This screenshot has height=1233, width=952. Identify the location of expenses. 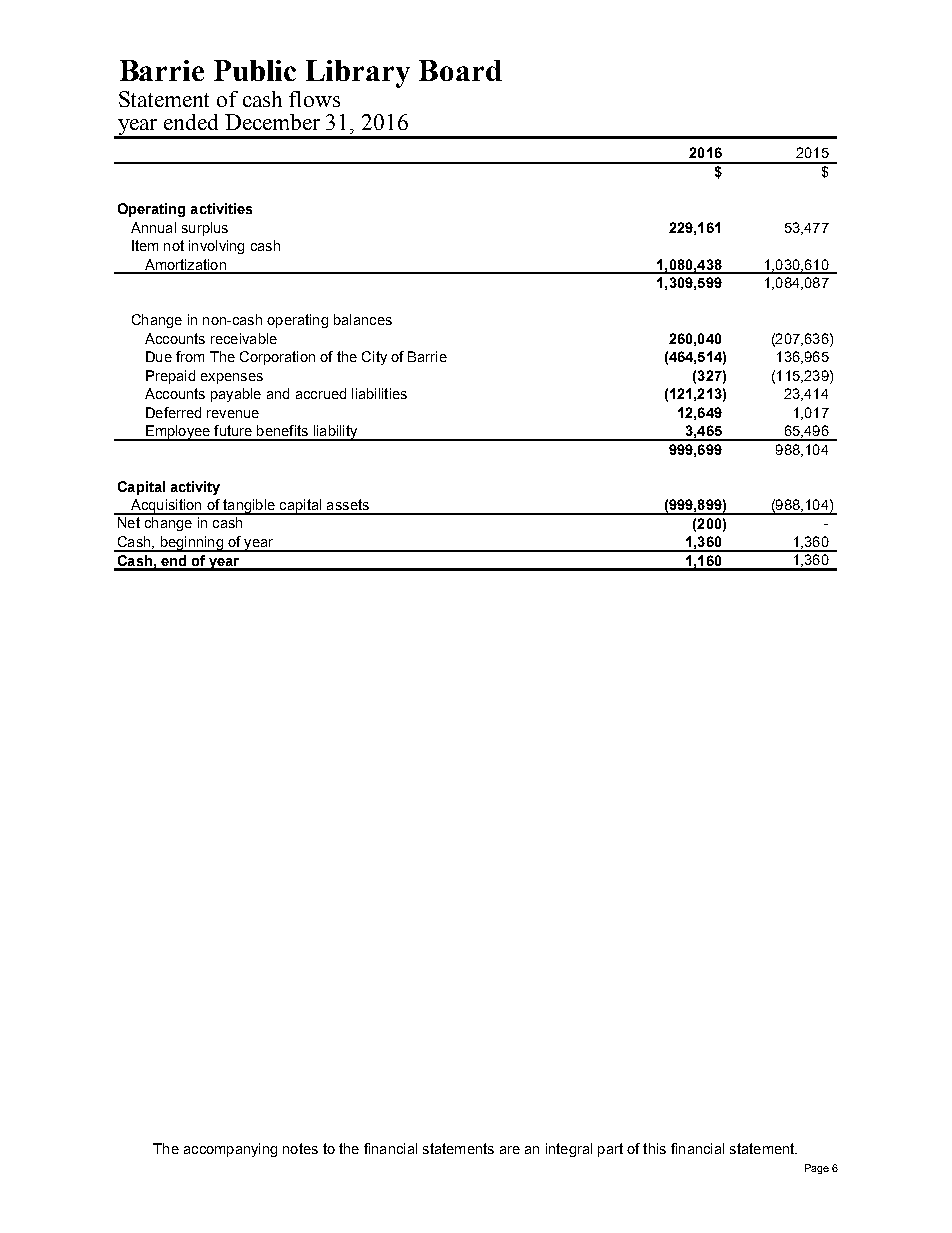
(232, 378).
